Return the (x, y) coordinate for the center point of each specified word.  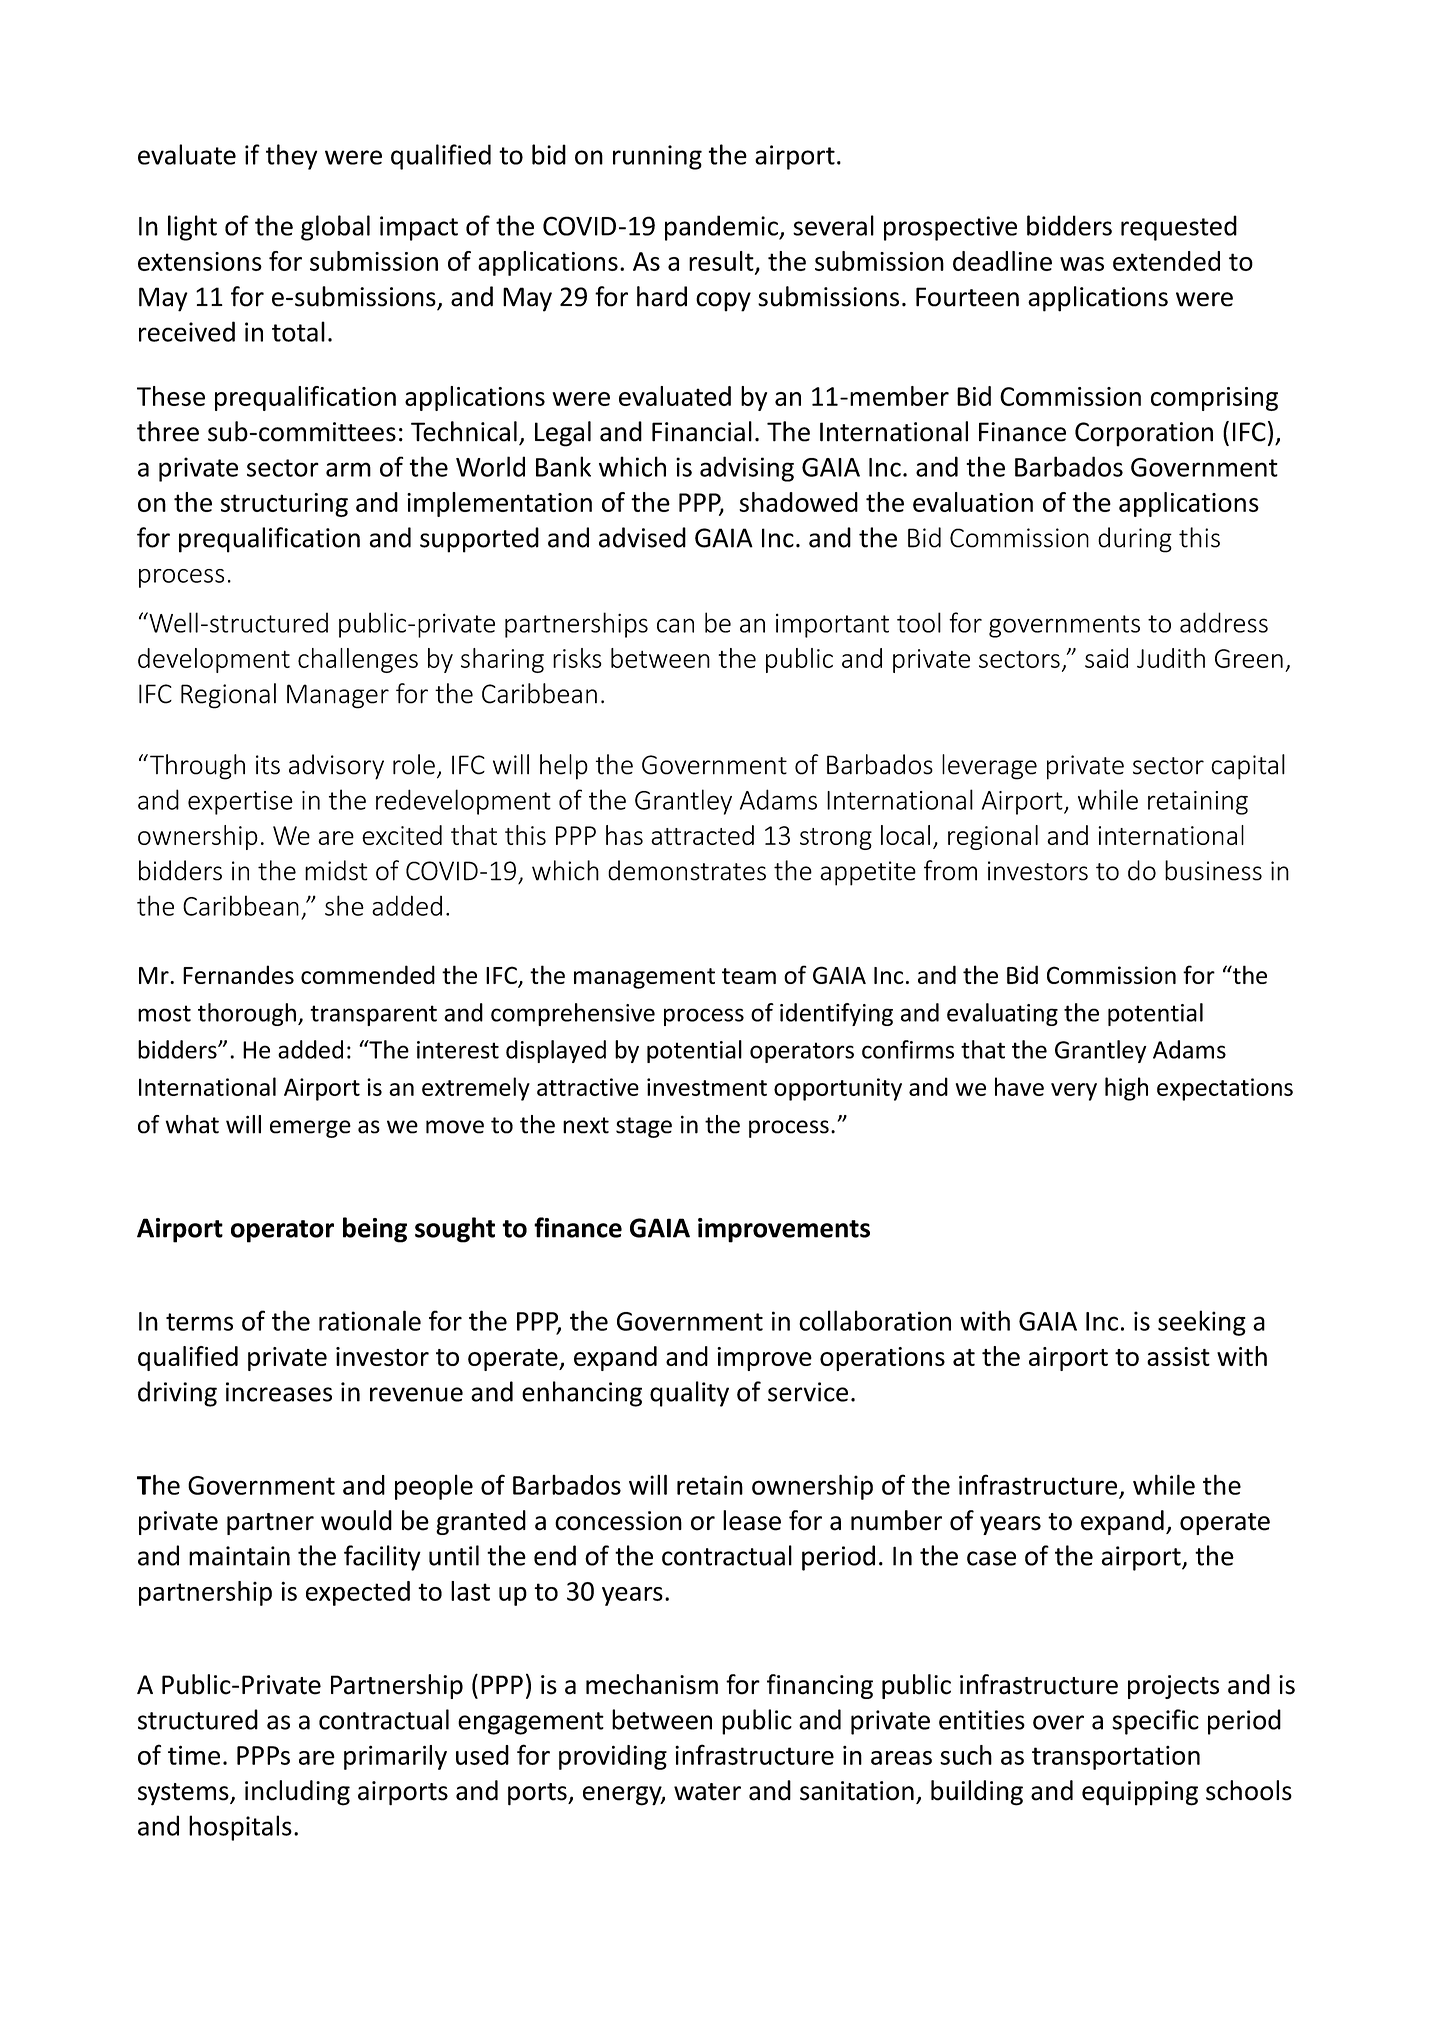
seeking (1202, 1323)
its (268, 765)
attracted (702, 835)
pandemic (722, 228)
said (1106, 658)
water (707, 1792)
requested (1179, 228)
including (297, 1793)
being (375, 1230)
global (335, 228)
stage (644, 1127)
